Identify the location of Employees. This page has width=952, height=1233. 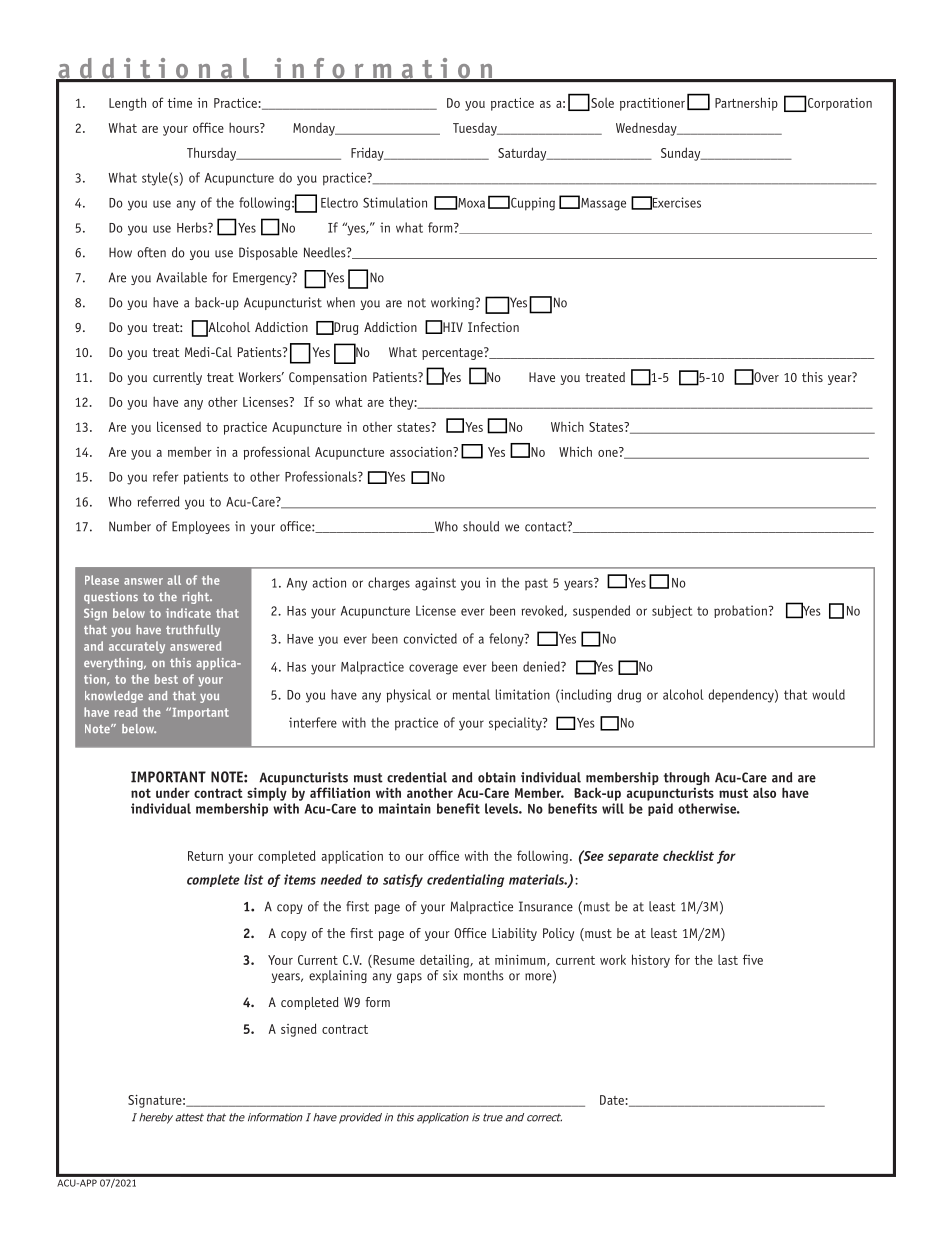
(201, 527).
